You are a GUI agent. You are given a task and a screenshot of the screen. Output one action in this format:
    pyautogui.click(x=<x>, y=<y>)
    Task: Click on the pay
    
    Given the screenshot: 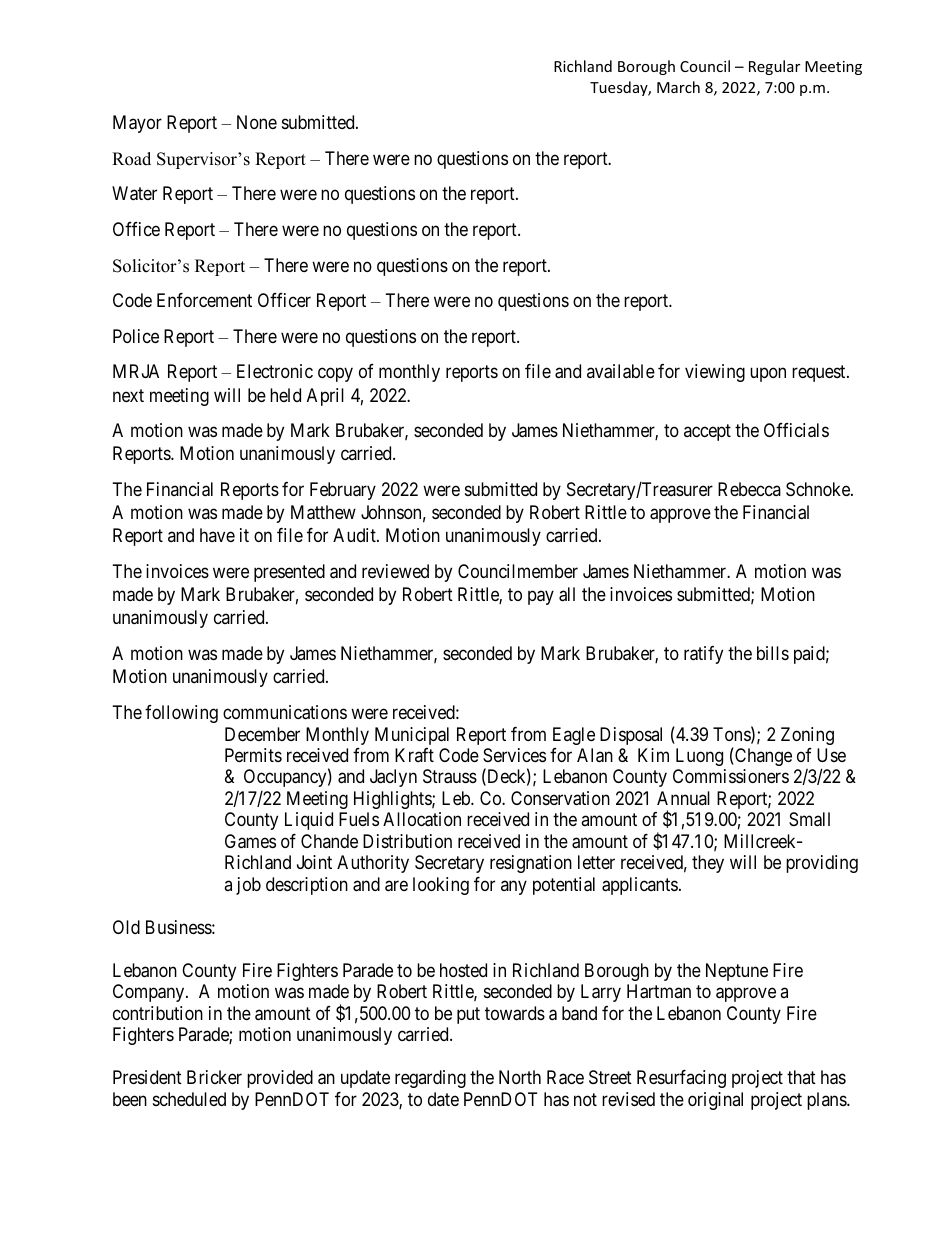 What is the action you would take?
    pyautogui.click(x=541, y=598)
